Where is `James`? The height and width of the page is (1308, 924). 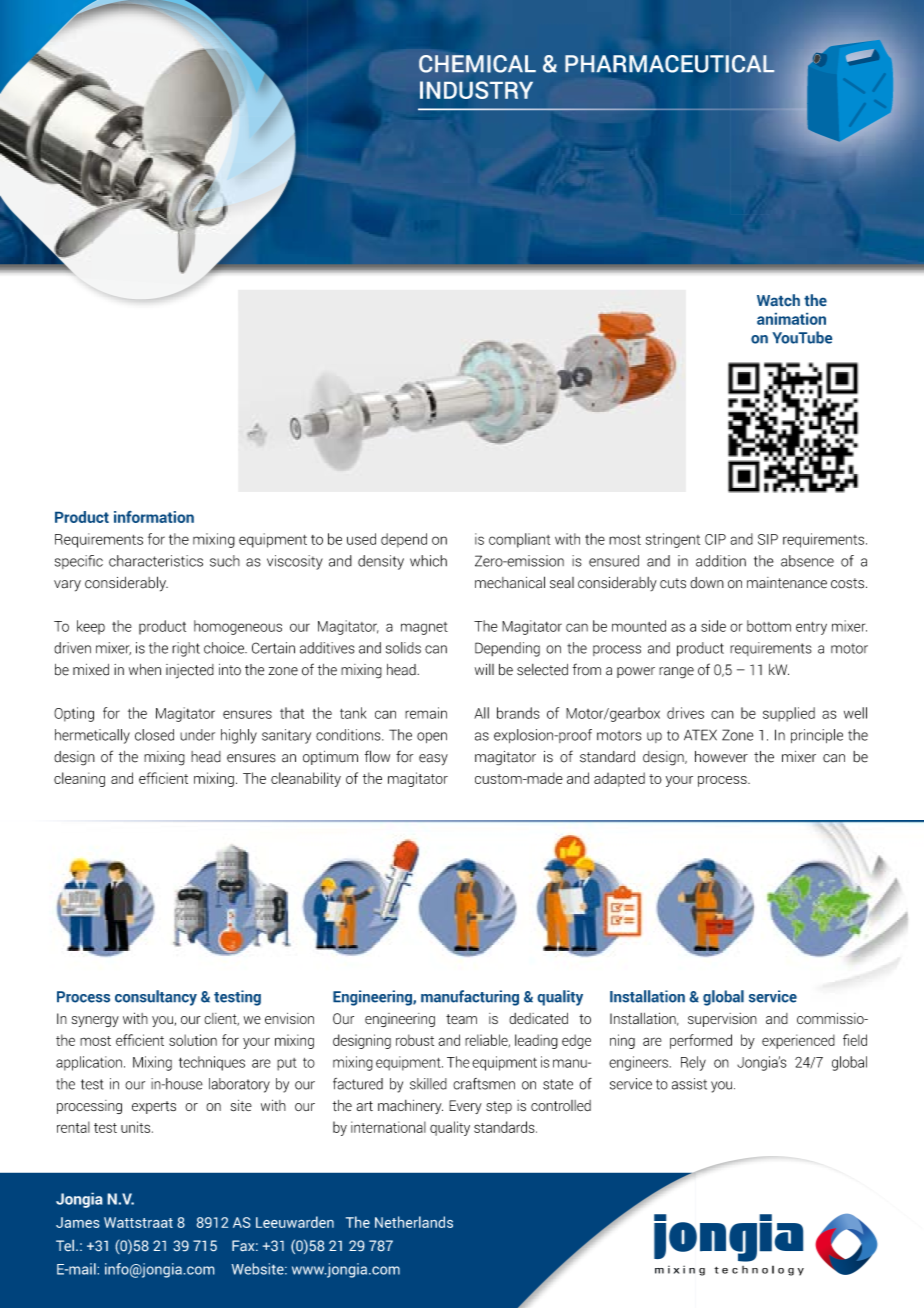 James is located at coordinates (77, 1222).
